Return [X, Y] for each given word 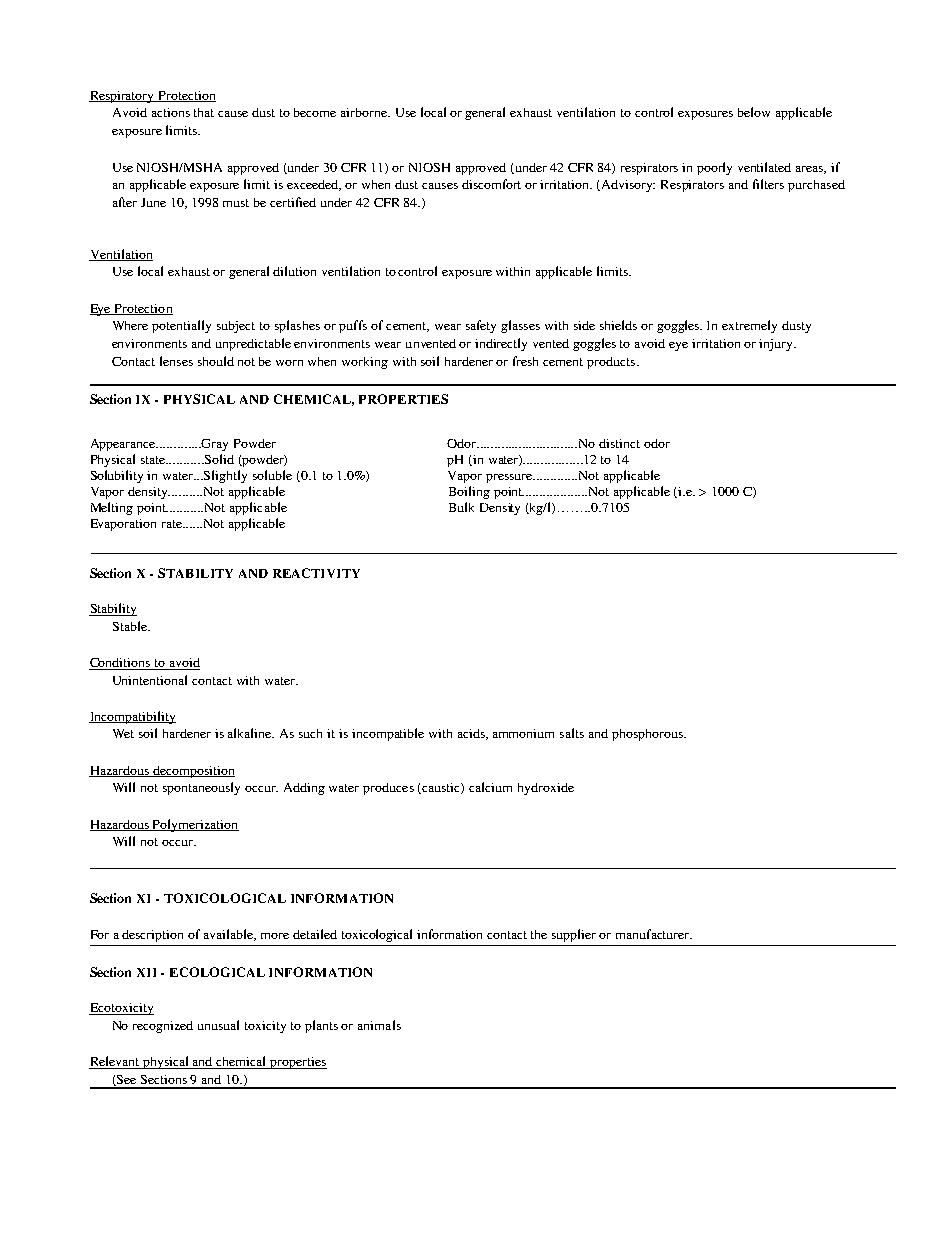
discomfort [491, 184]
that [204, 112]
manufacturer [654, 934]
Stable [131, 626]
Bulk [461, 507]
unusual [218, 1025]
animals [379, 1025]
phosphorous [648, 735]
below [754, 112]
